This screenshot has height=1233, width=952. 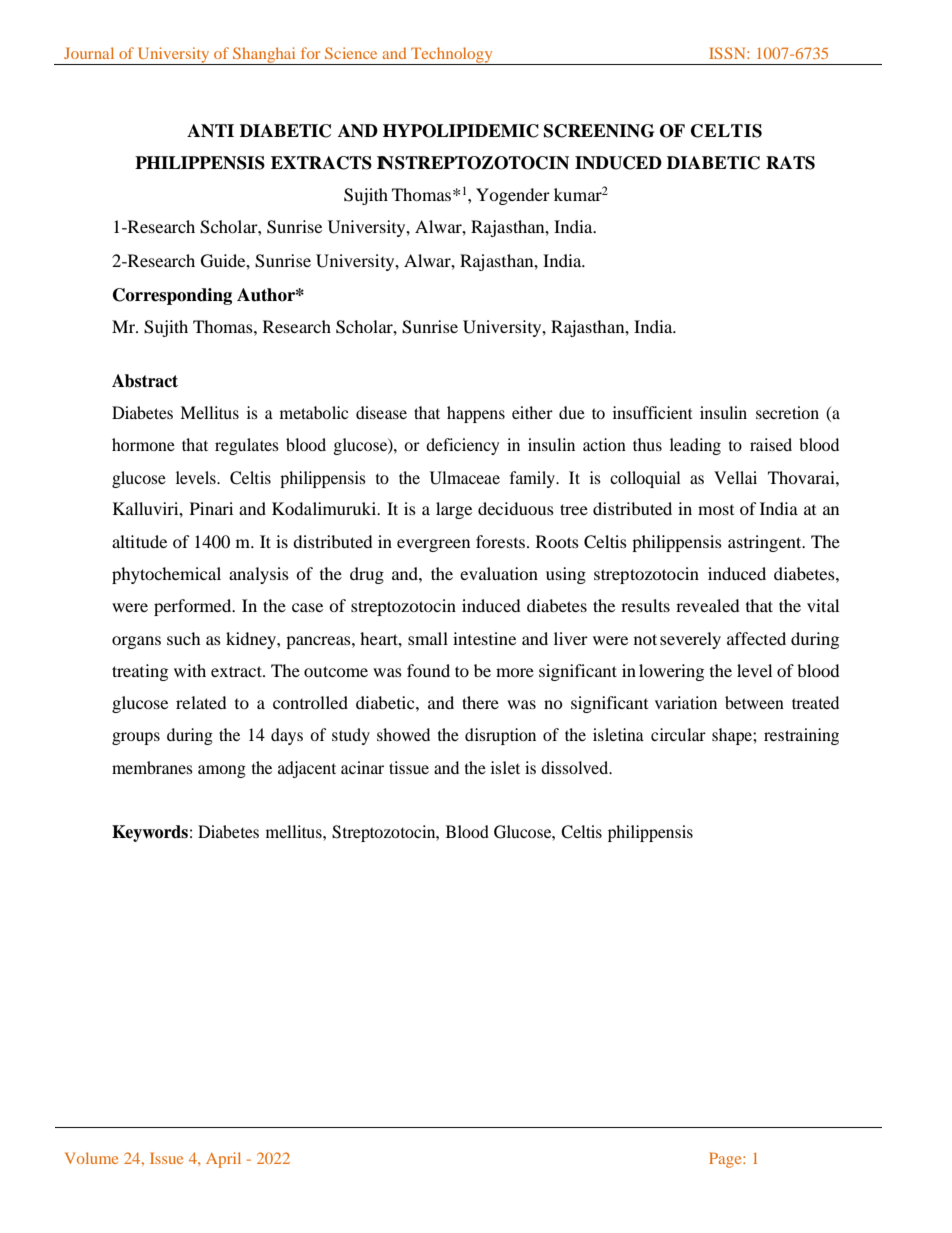 I want to click on Technology, so click(x=452, y=56).
